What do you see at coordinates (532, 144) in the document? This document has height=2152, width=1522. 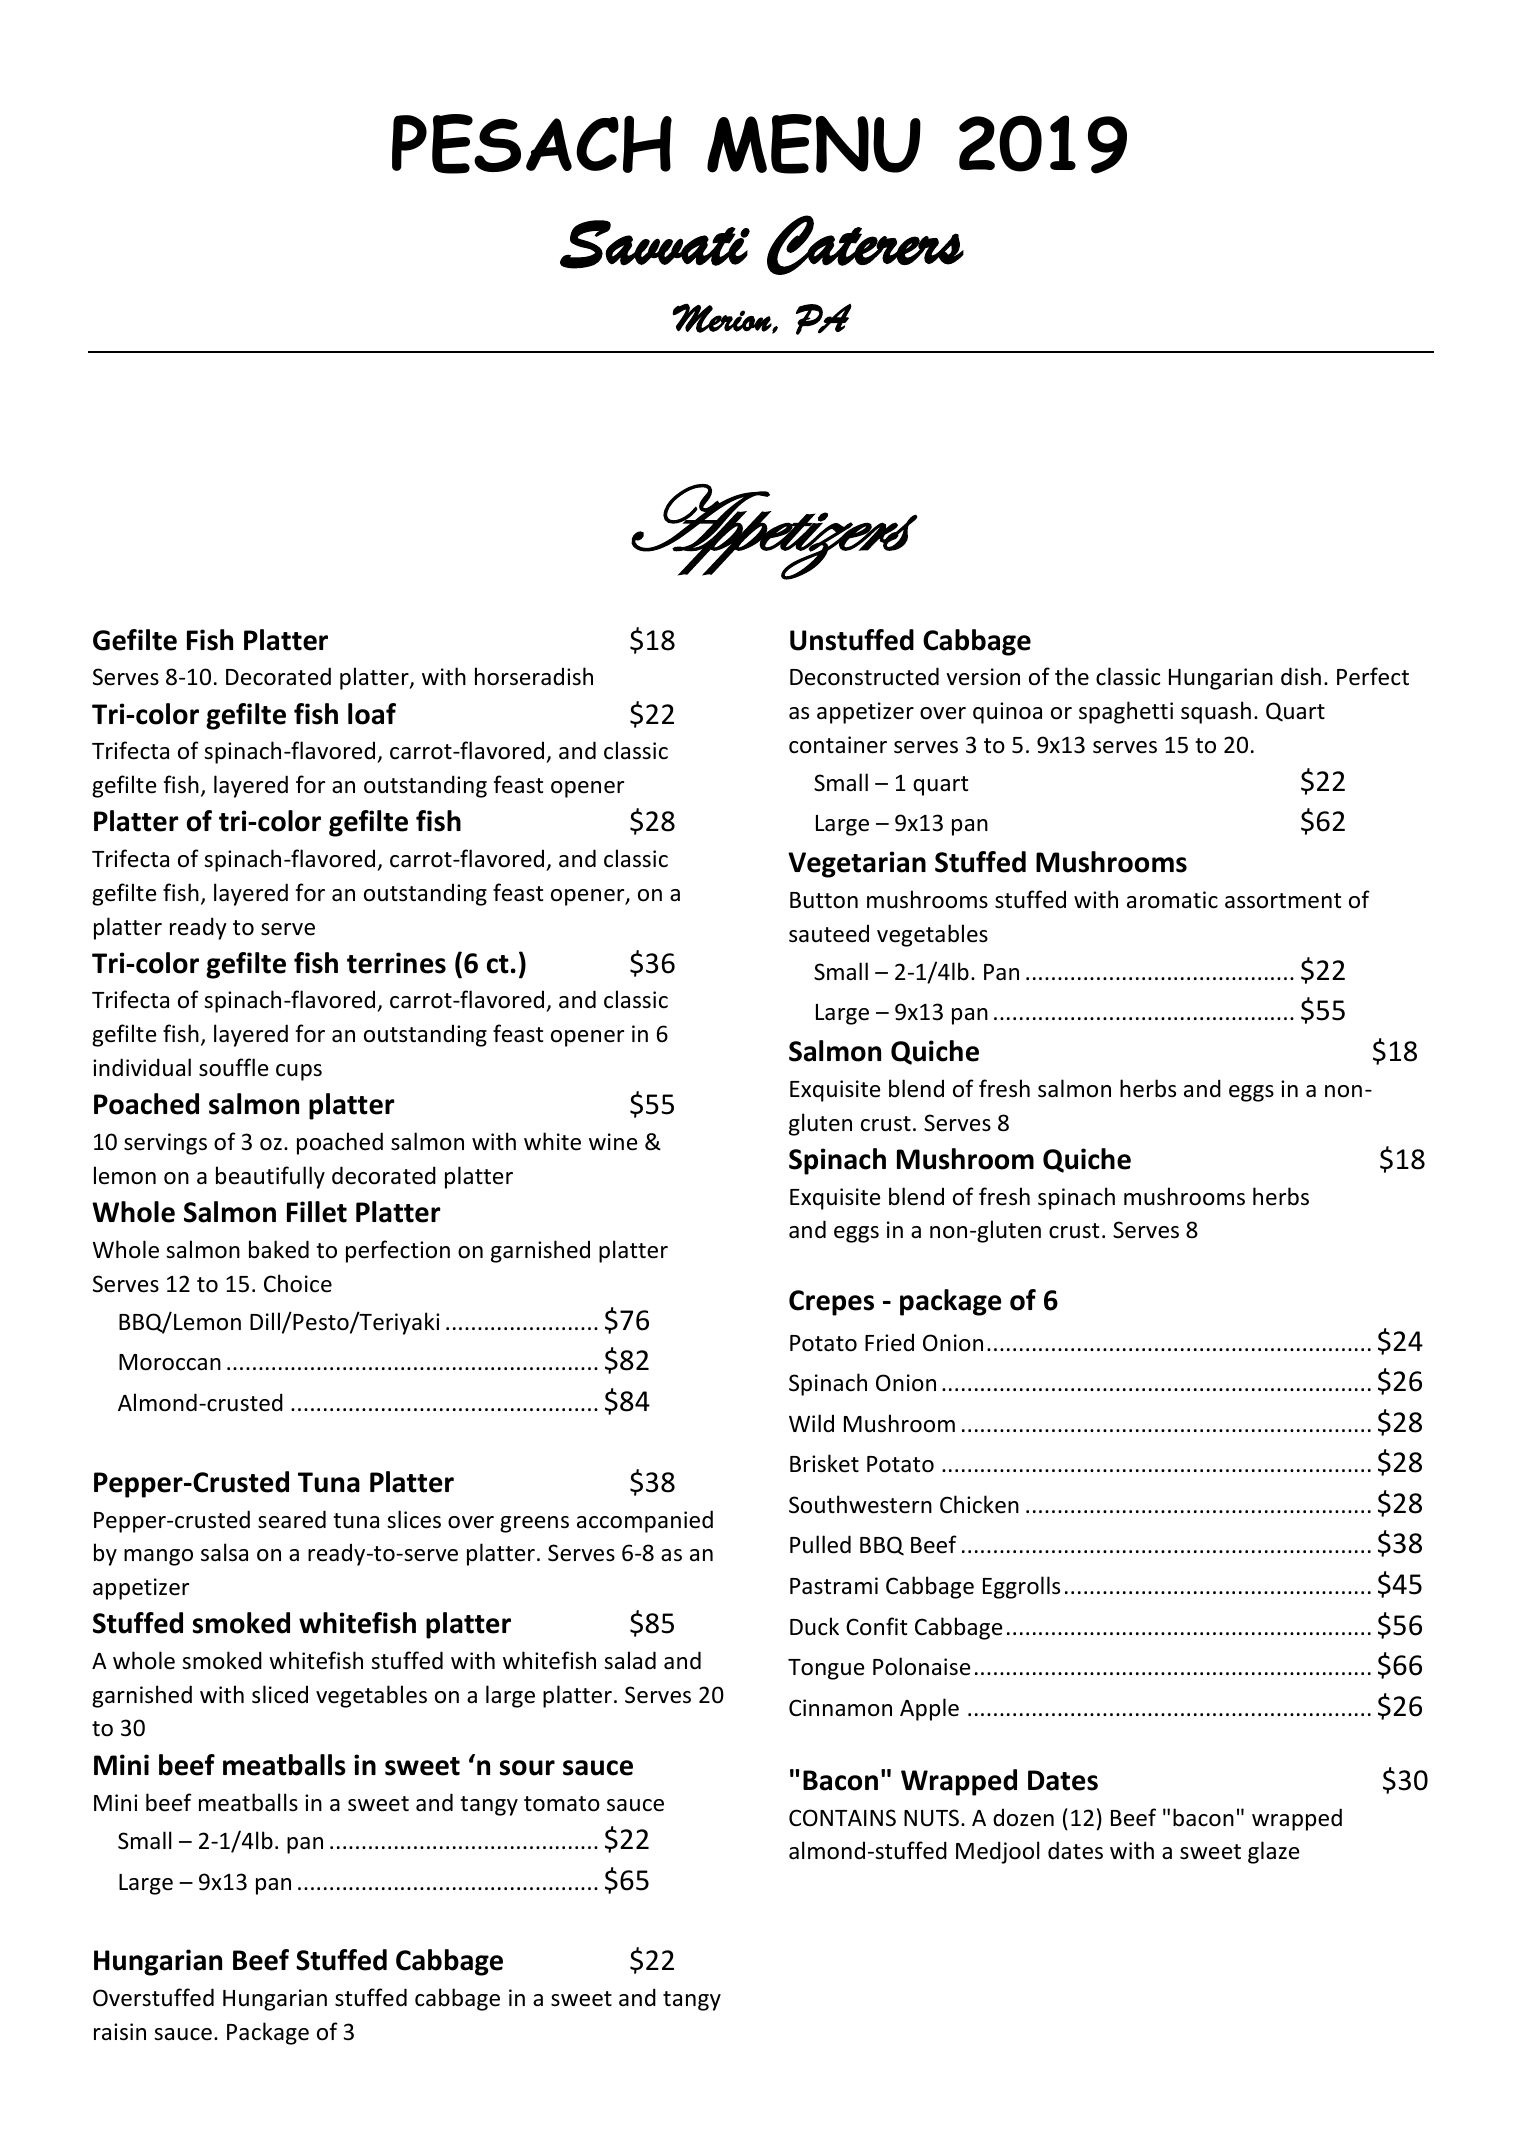 I see `PESACH` at bounding box center [532, 144].
